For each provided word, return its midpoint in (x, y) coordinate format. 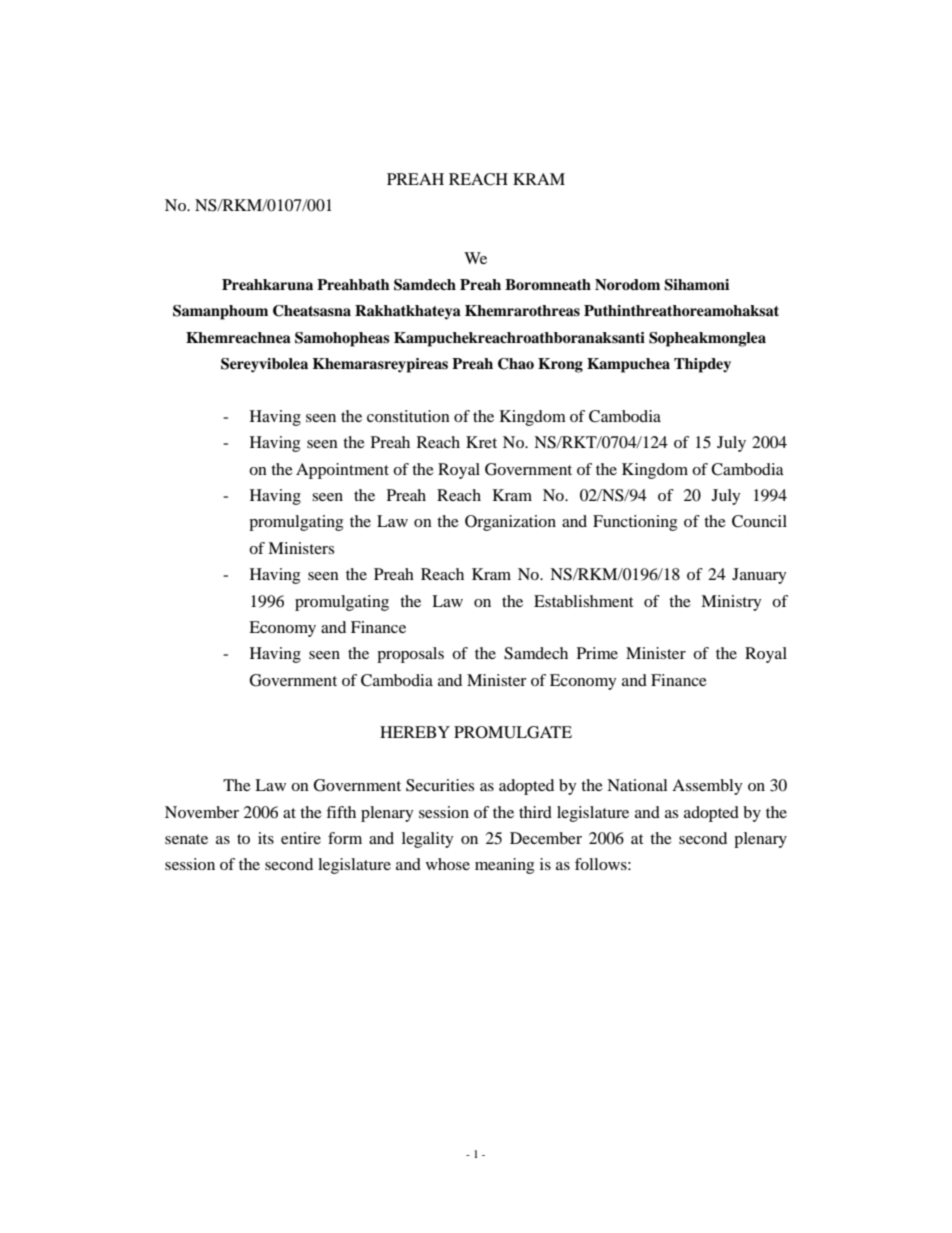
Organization (510, 523)
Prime (597, 653)
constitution (408, 416)
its (266, 838)
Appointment (342, 471)
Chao (516, 364)
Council (759, 521)
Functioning (635, 523)
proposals (410, 655)
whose (448, 864)
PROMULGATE (513, 732)
